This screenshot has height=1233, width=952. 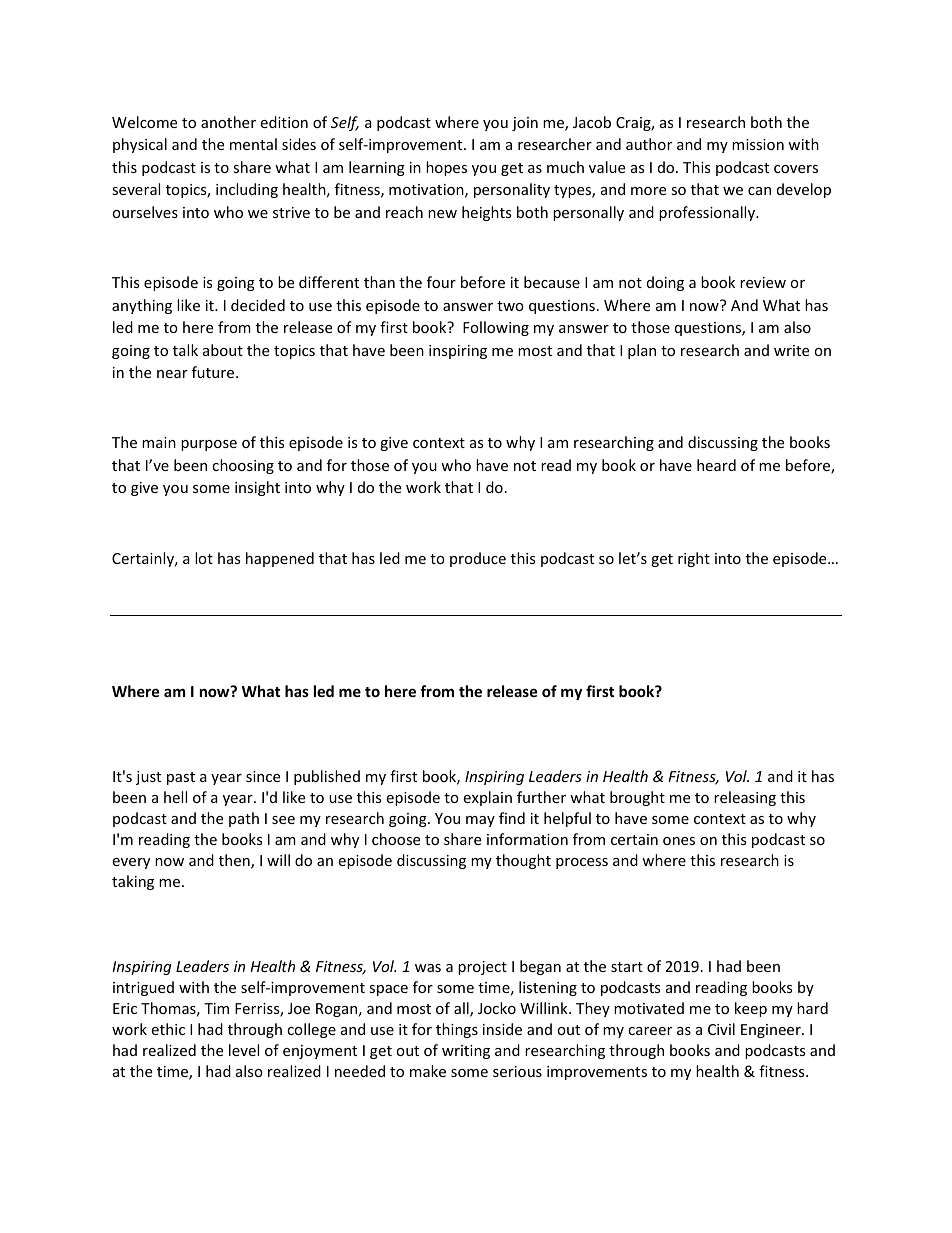 What do you see at coordinates (204, 558) in the screenshot?
I see `lot` at bounding box center [204, 558].
